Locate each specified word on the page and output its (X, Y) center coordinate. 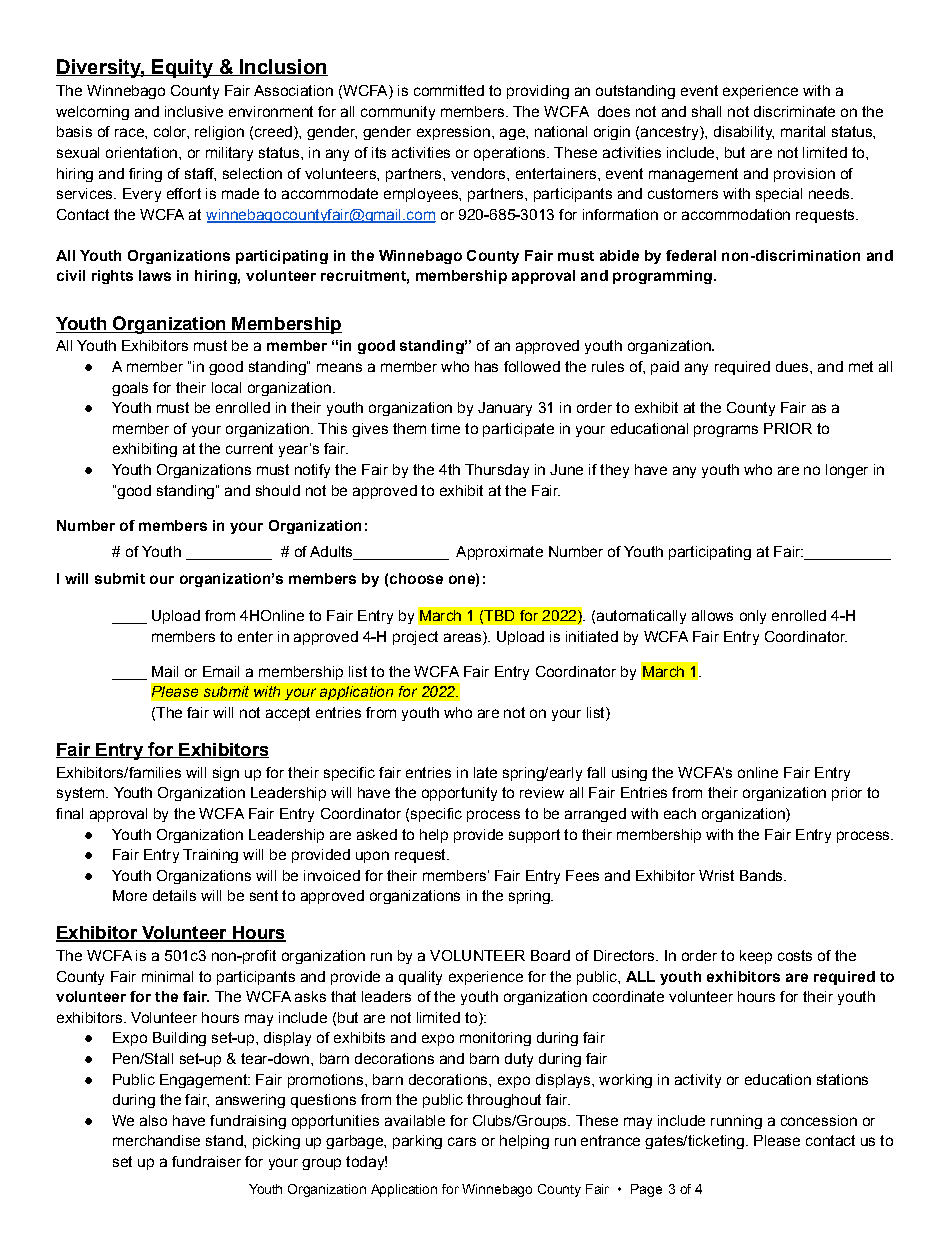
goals (130, 389)
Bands (762, 875)
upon (372, 857)
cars (462, 1141)
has (486, 366)
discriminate (794, 111)
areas (464, 638)
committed (449, 90)
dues (793, 366)
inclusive (194, 111)
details (174, 895)
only (753, 617)
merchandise (156, 1140)
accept (288, 714)
